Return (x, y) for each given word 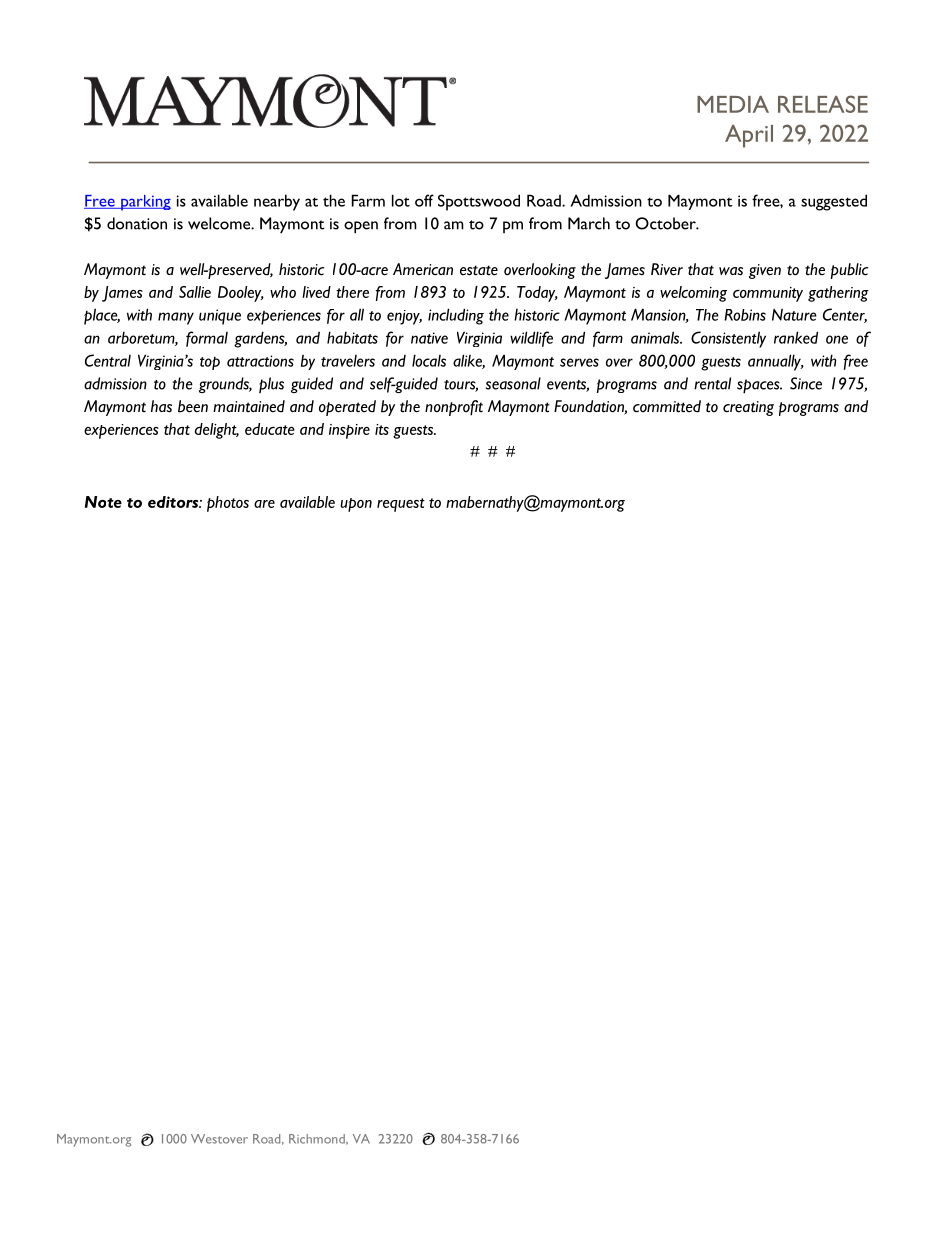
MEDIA (733, 104)
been (193, 406)
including (456, 316)
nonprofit (454, 408)
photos (228, 504)
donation (137, 223)
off (424, 200)
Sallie (195, 292)
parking (145, 203)
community (768, 294)
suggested (834, 202)
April (749, 136)
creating (748, 408)
